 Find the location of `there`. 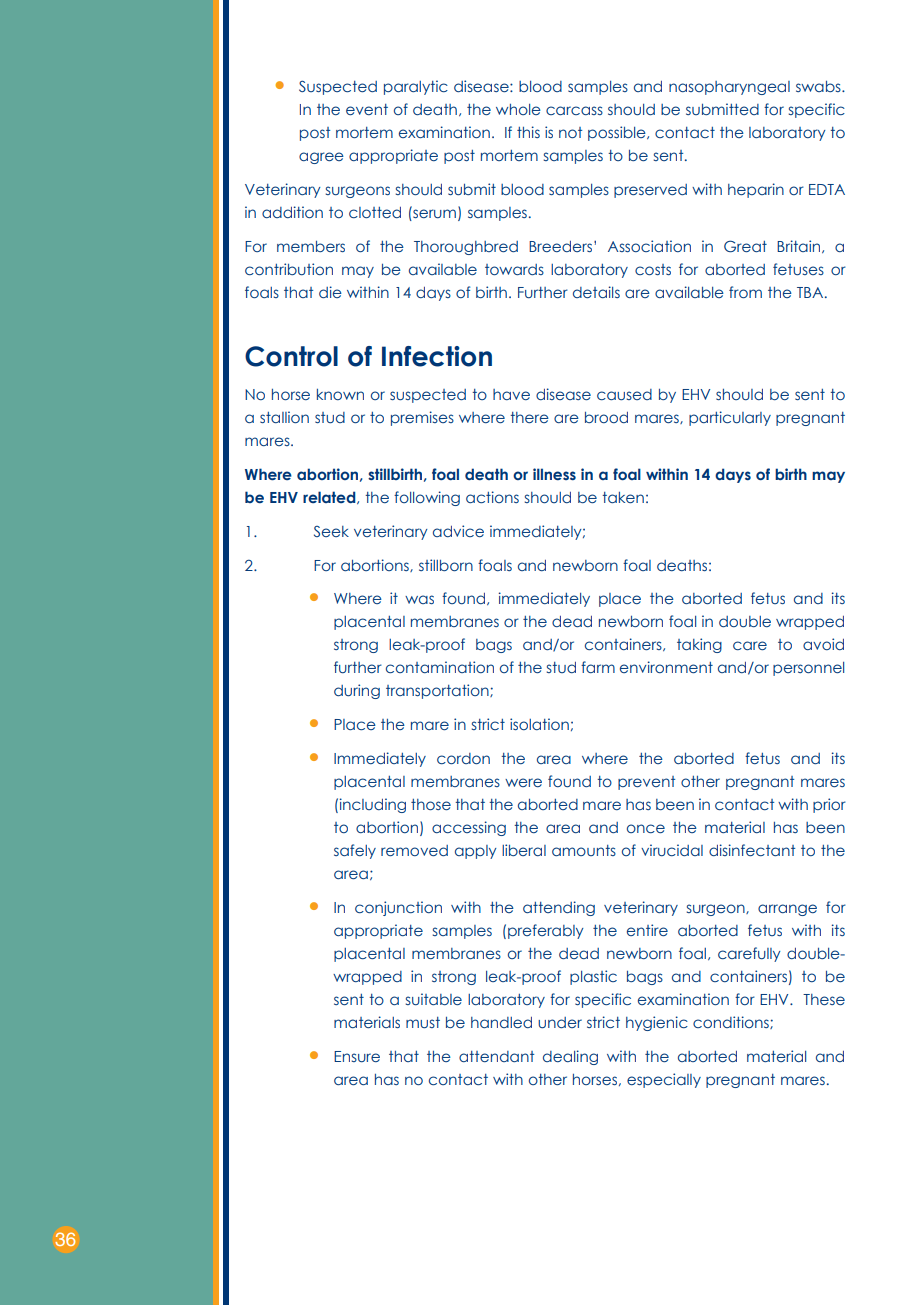

there is located at coordinates (529, 417).
